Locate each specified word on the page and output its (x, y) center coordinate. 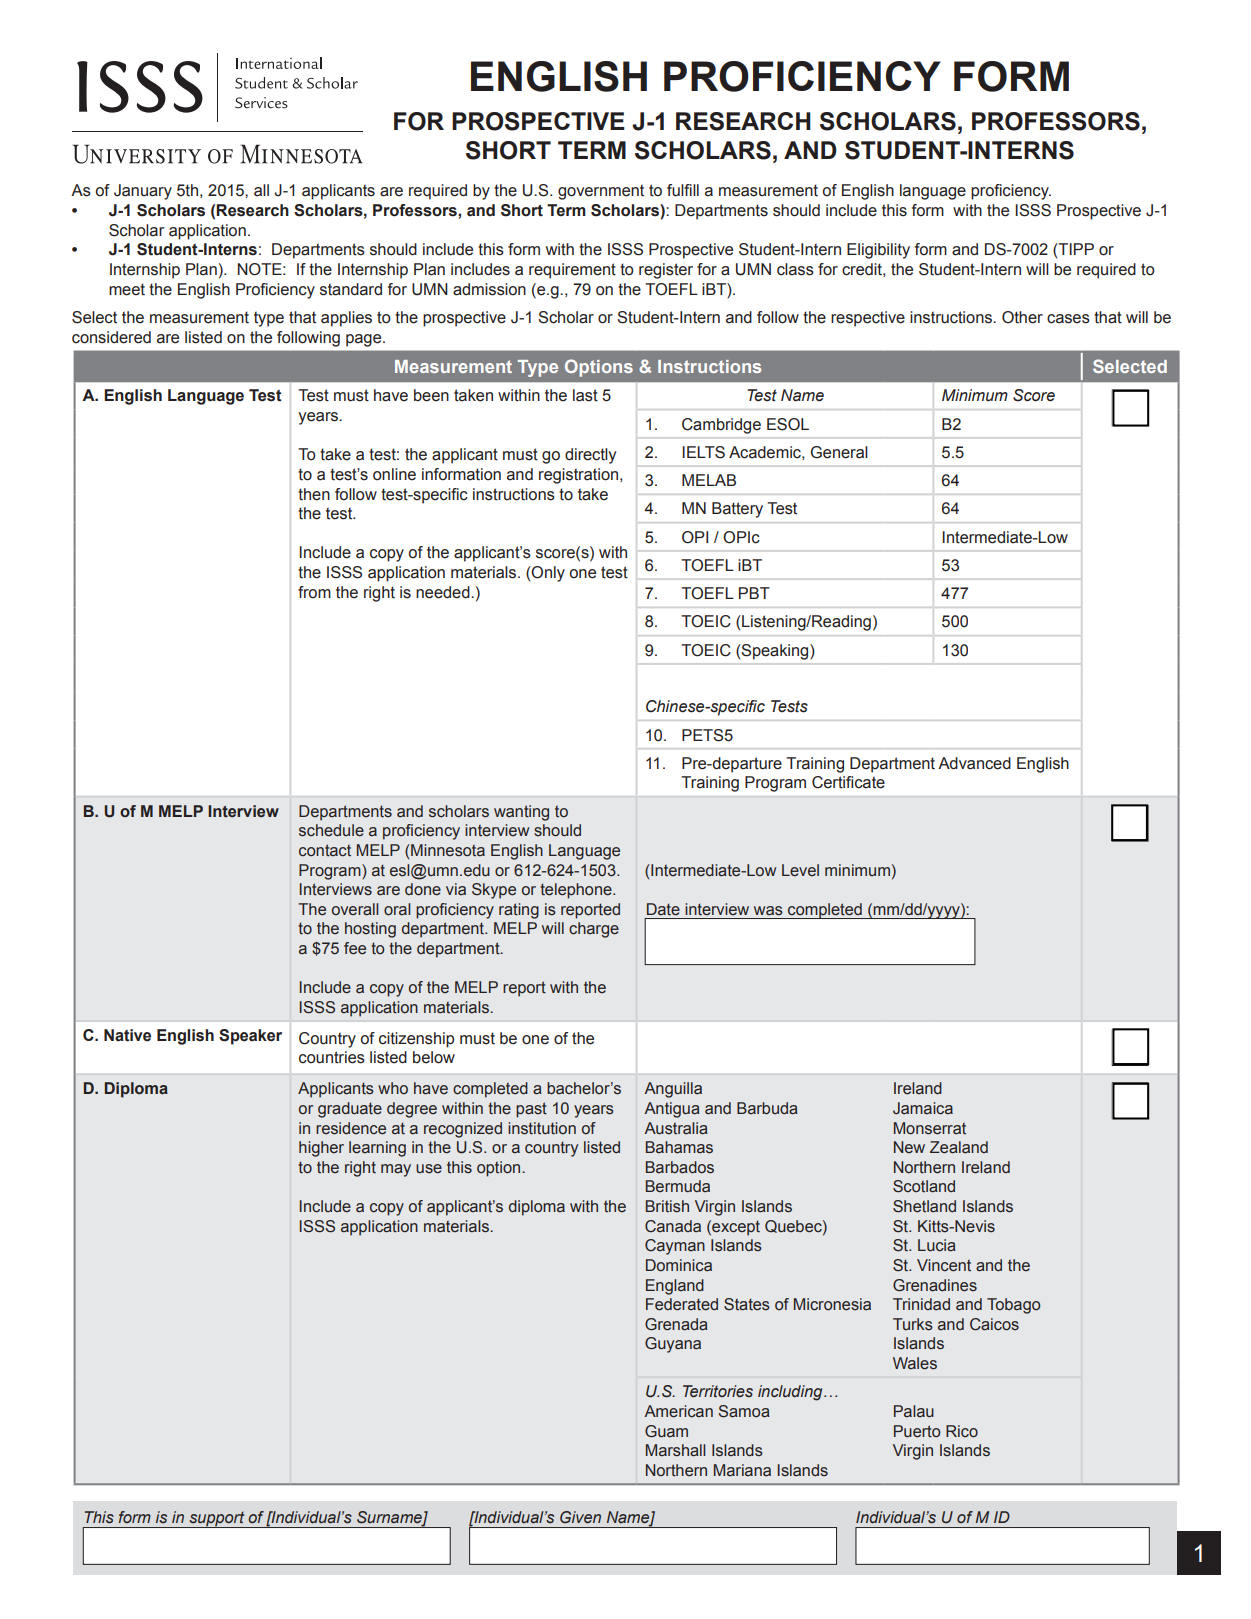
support (217, 1519)
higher (321, 1149)
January (143, 192)
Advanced (974, 763)
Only (547, 574)
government (601, 192)
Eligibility (878, 251)
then (314, 494)
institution (542, 1128)
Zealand (959, 1147)
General (839, 452)
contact (325, 850)
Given (580, 1517)
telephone (577, 891)
